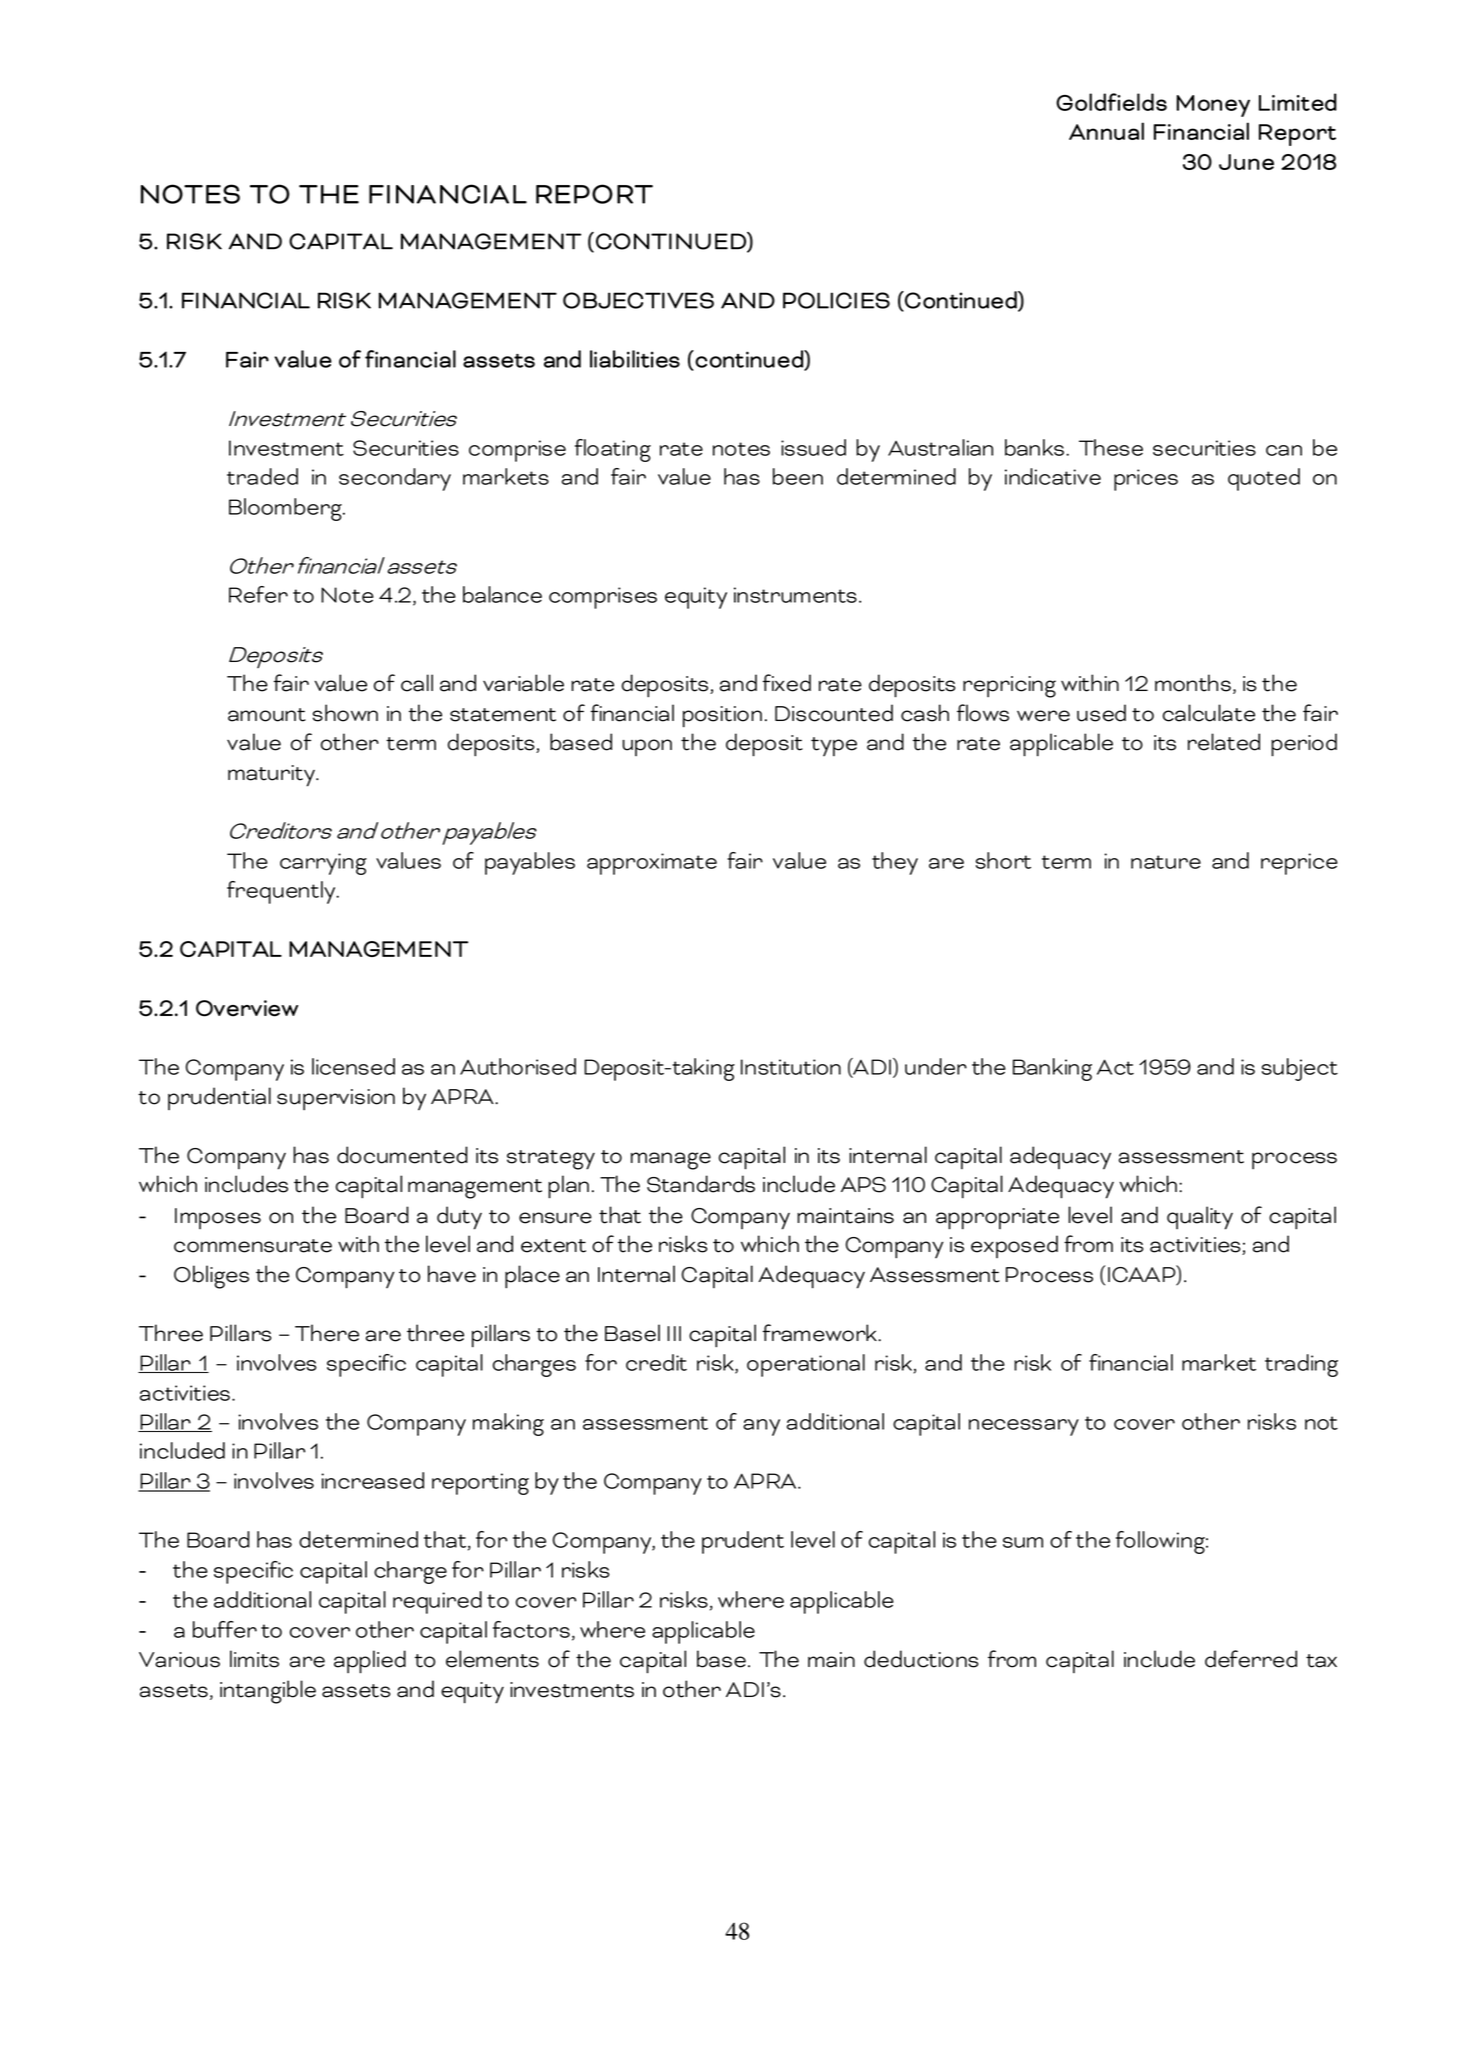 The image size is (1460, 2063). What do you see at coordinates (836, 300) in the screenshot?
I see `POLICIES` at bounding box center [836, 300].
